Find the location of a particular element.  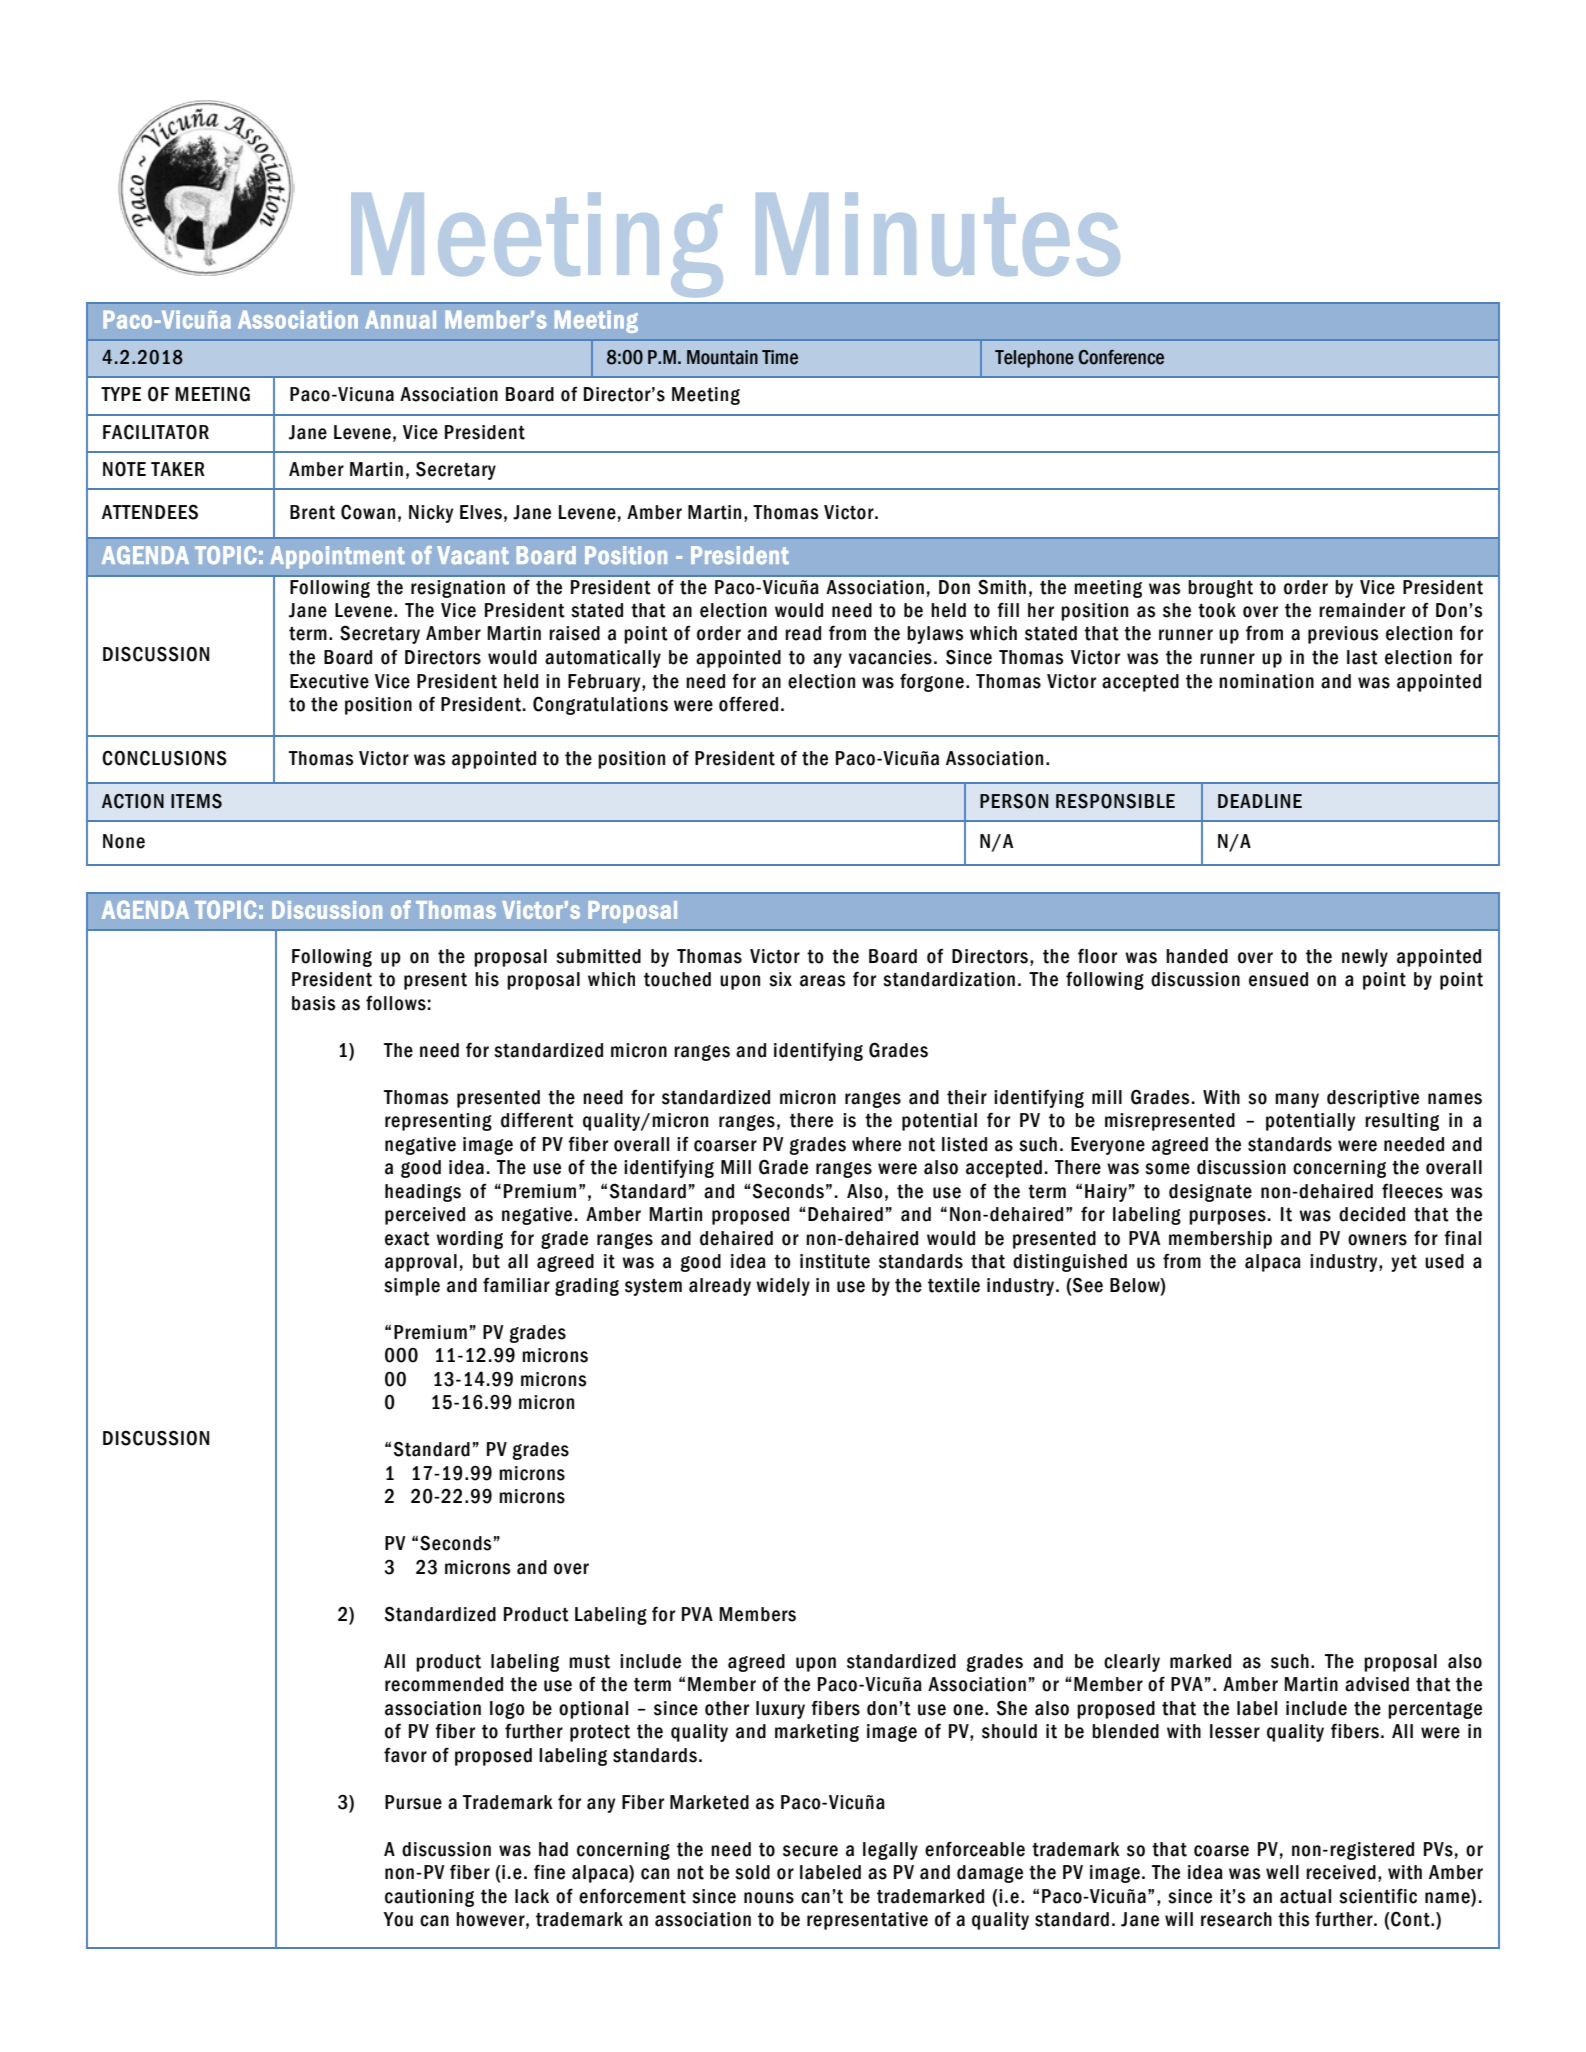

offered is located at coordinates (748, 704).
